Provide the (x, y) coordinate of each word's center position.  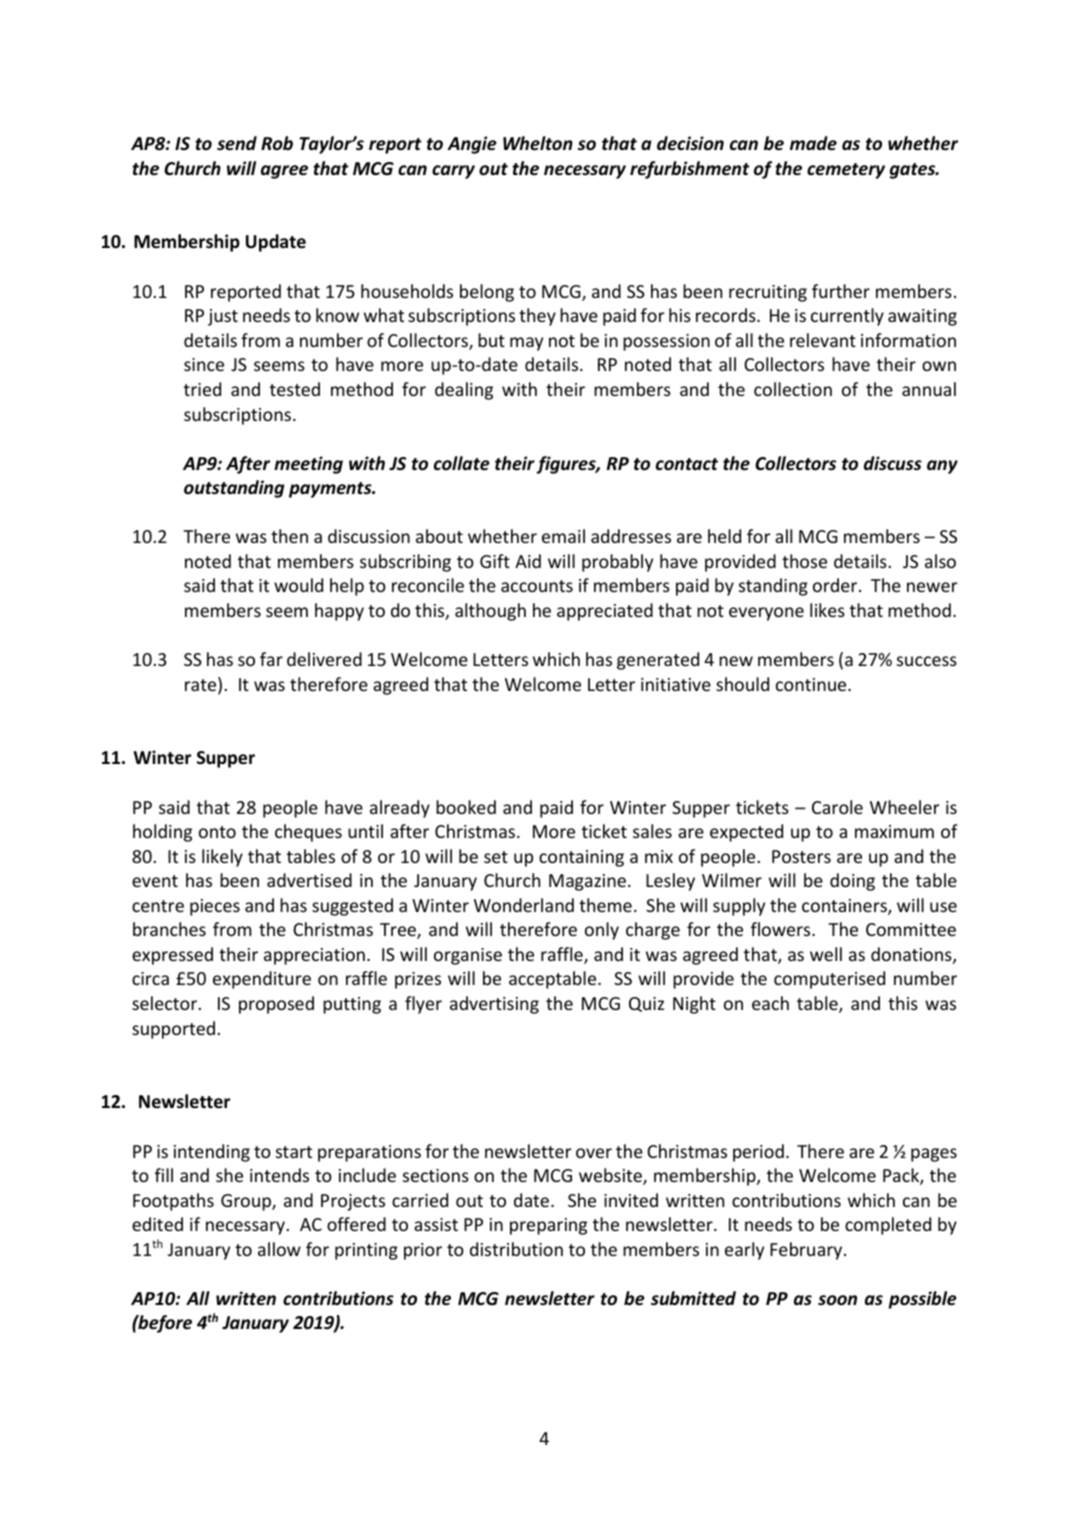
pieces (215, 907)
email (563, 536)
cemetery (846, 171)
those (804, 561)
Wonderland (524, 905)
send (237, 143)
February (807, 1251)
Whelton (538, 143)
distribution (516, 1249)
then (289, 536)
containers (845, 907)
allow (279, 1249)
